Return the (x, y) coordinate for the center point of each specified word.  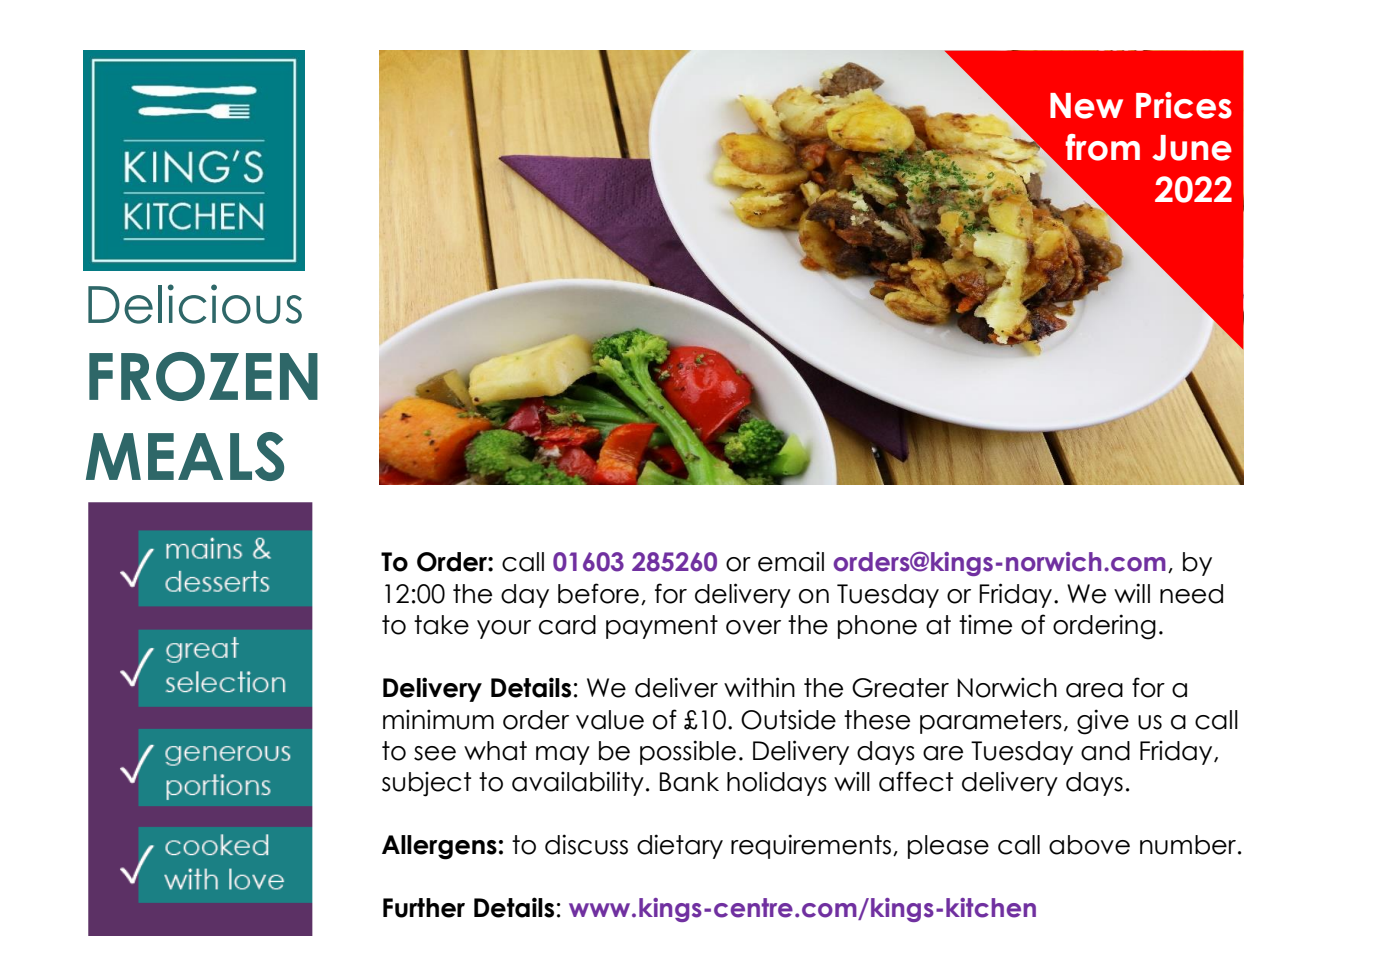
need (1191, 594)
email (791, 561)
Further (424, 908)
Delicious (195, 304)
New (1086, 106)
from (1103, 147)
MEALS (185, 456)
